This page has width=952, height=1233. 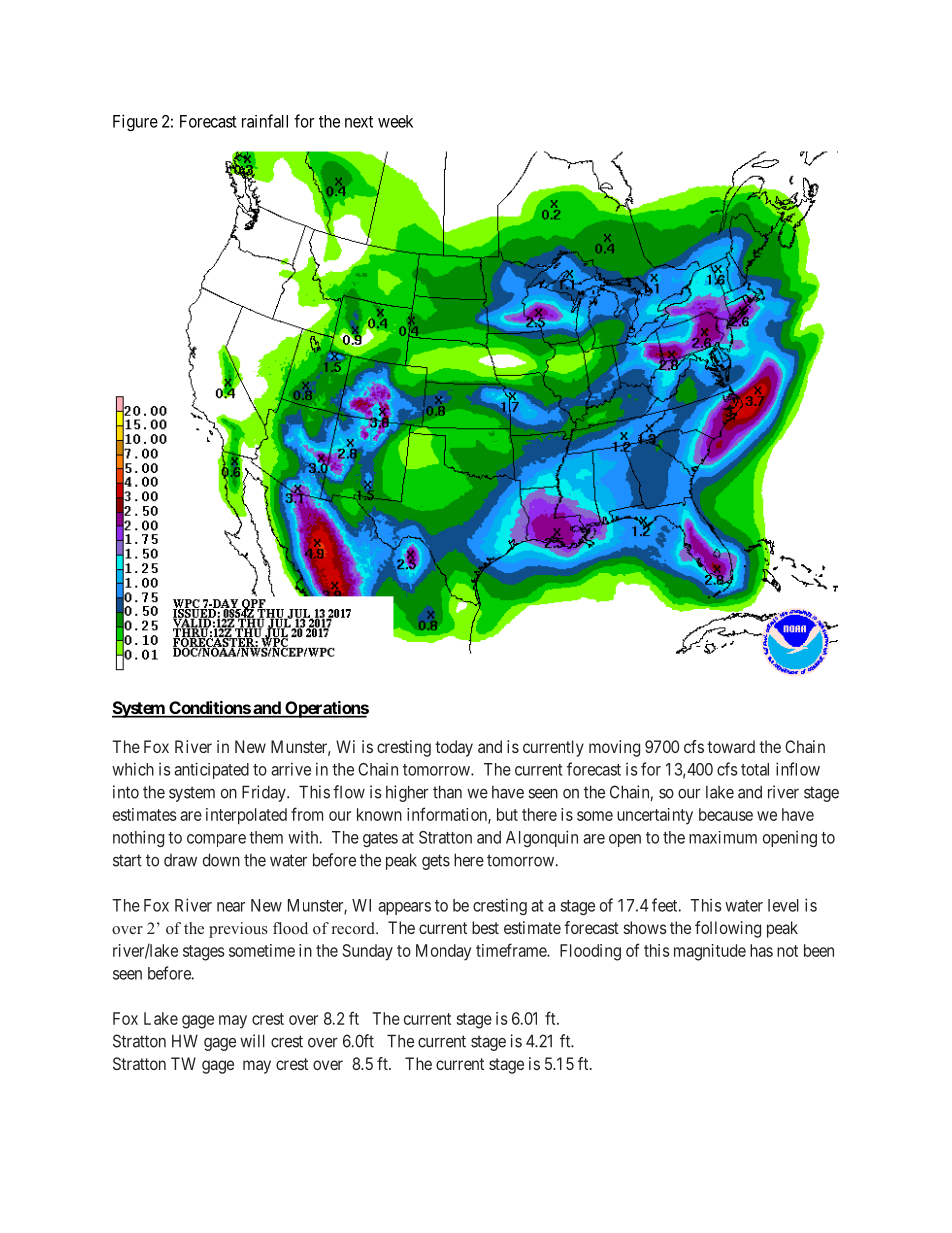 What do you see at coordinates (454, 748) in the page?
I see `today` at bounding box center [454, 748].
